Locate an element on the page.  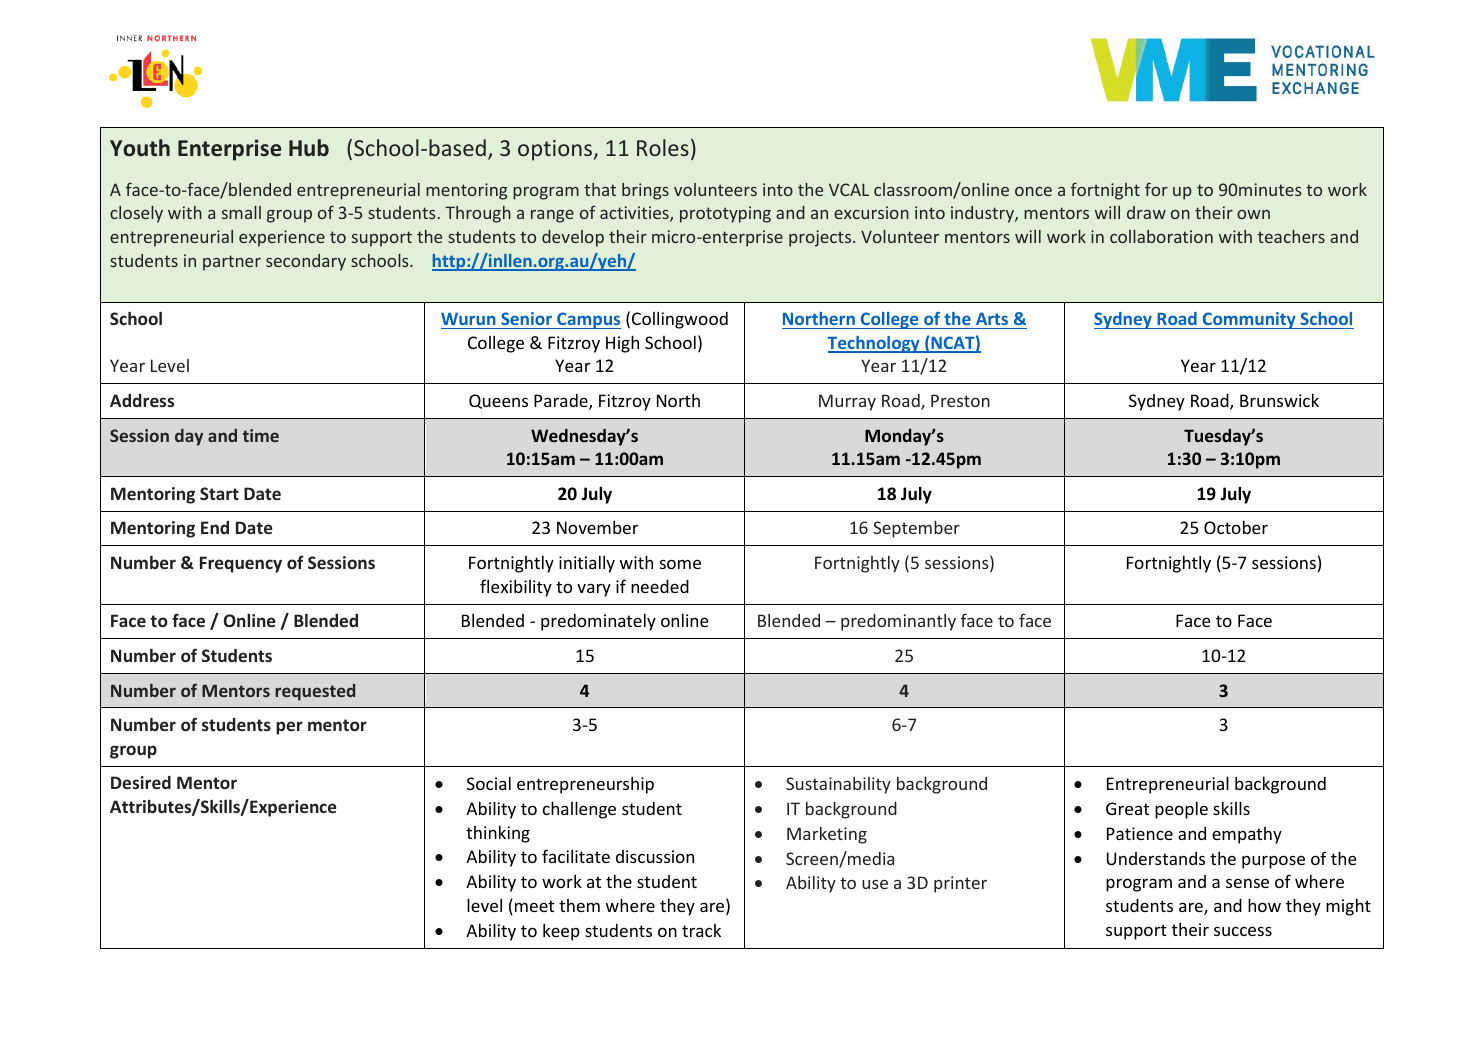
how is located at coordinates (1264, 905).
